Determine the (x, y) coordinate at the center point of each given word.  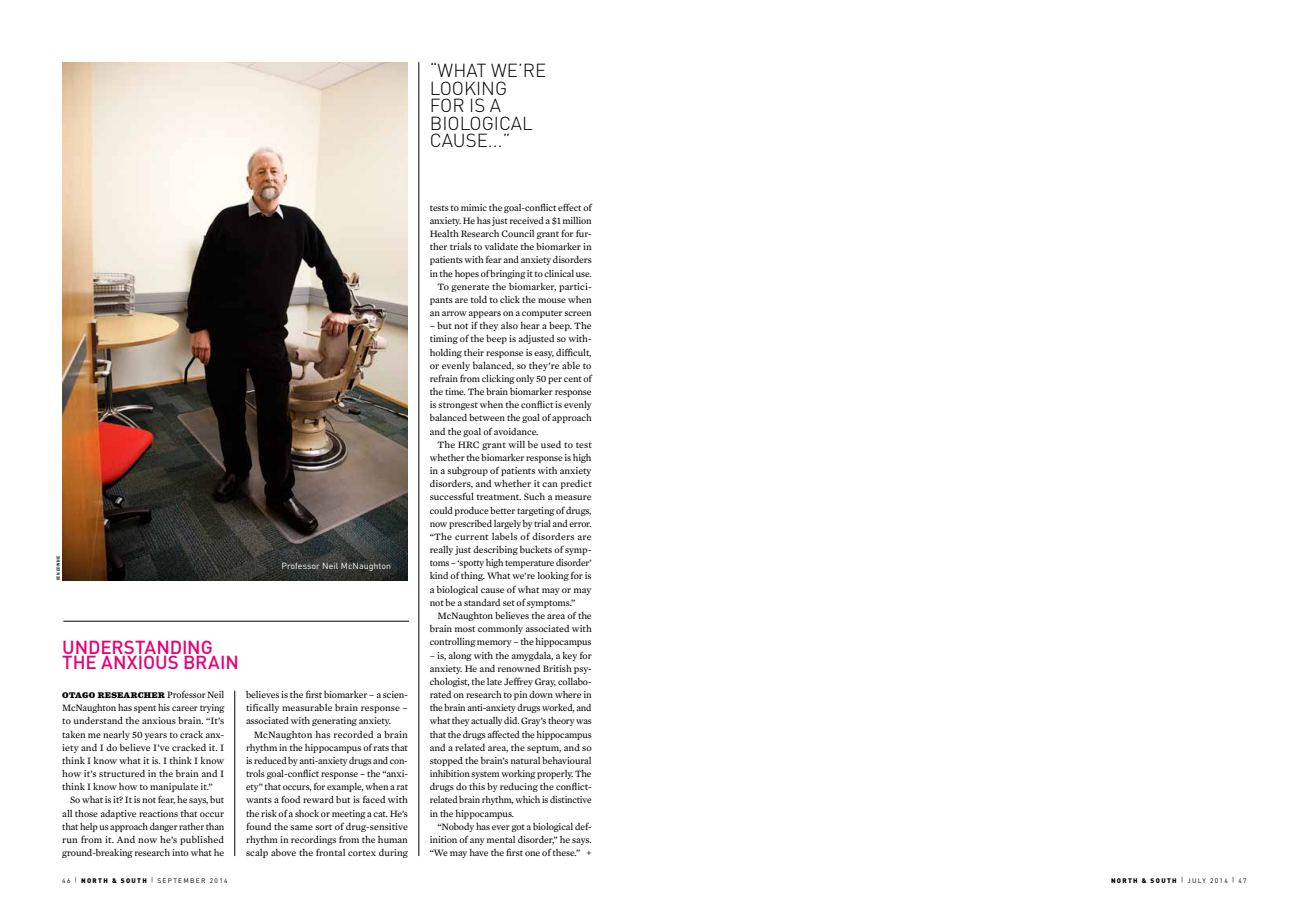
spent (145, 709)
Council (517, 233)
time (455, 391)
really (441, 550)
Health (444, 233)
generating (334, 721)
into (180, 852)
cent (573, 379)
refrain (444, 378)
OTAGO (78, 695)
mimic (474, 207)
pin (521, 695)
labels (504, 536)
